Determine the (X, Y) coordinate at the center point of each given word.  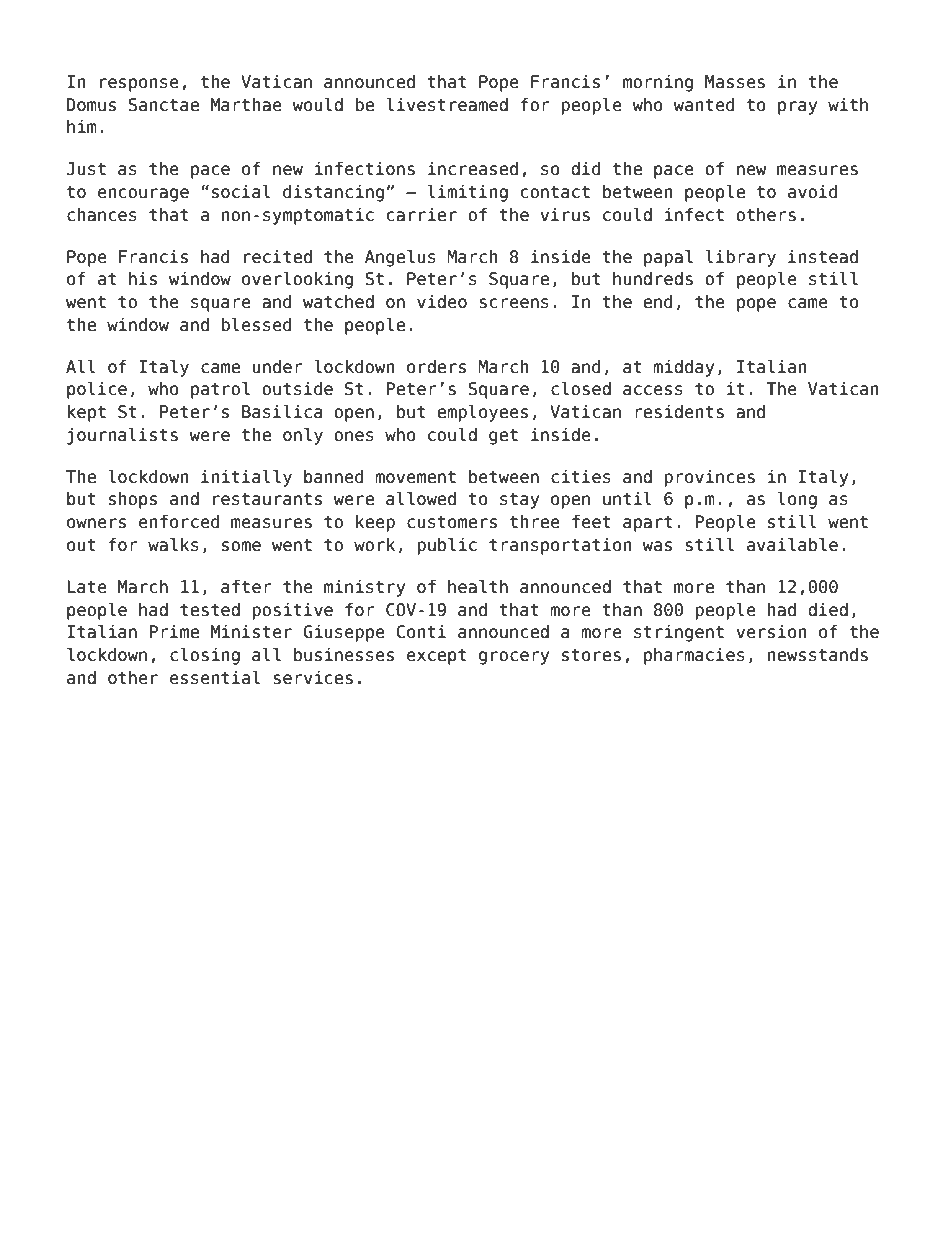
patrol (220, 390)
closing (205, 656)
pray (797, 108)
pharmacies (694, 656)
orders (436, 367)
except (436, 657)
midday (683, 368)
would (317, 105)
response (139, 85)
